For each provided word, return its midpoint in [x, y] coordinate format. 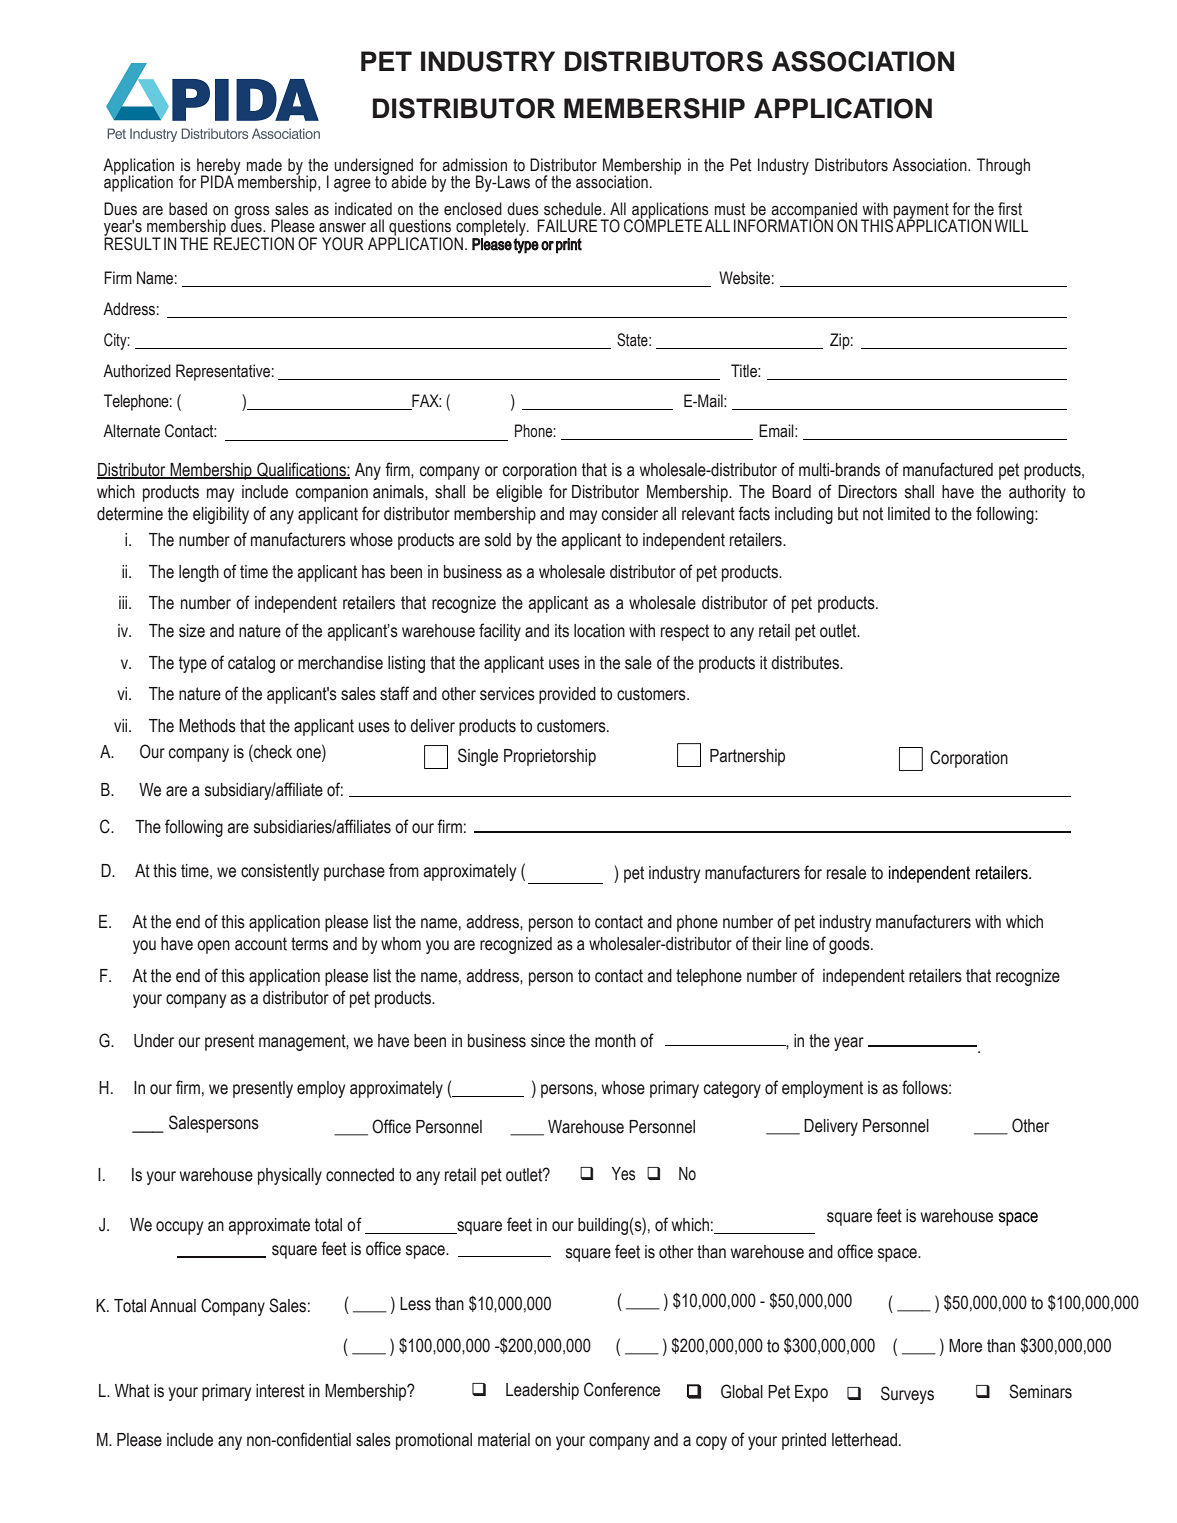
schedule [574, 209]
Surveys [907, 1395]
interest [280, 1391]
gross [253, 213]
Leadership [542, 1391]
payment [921, 212]
